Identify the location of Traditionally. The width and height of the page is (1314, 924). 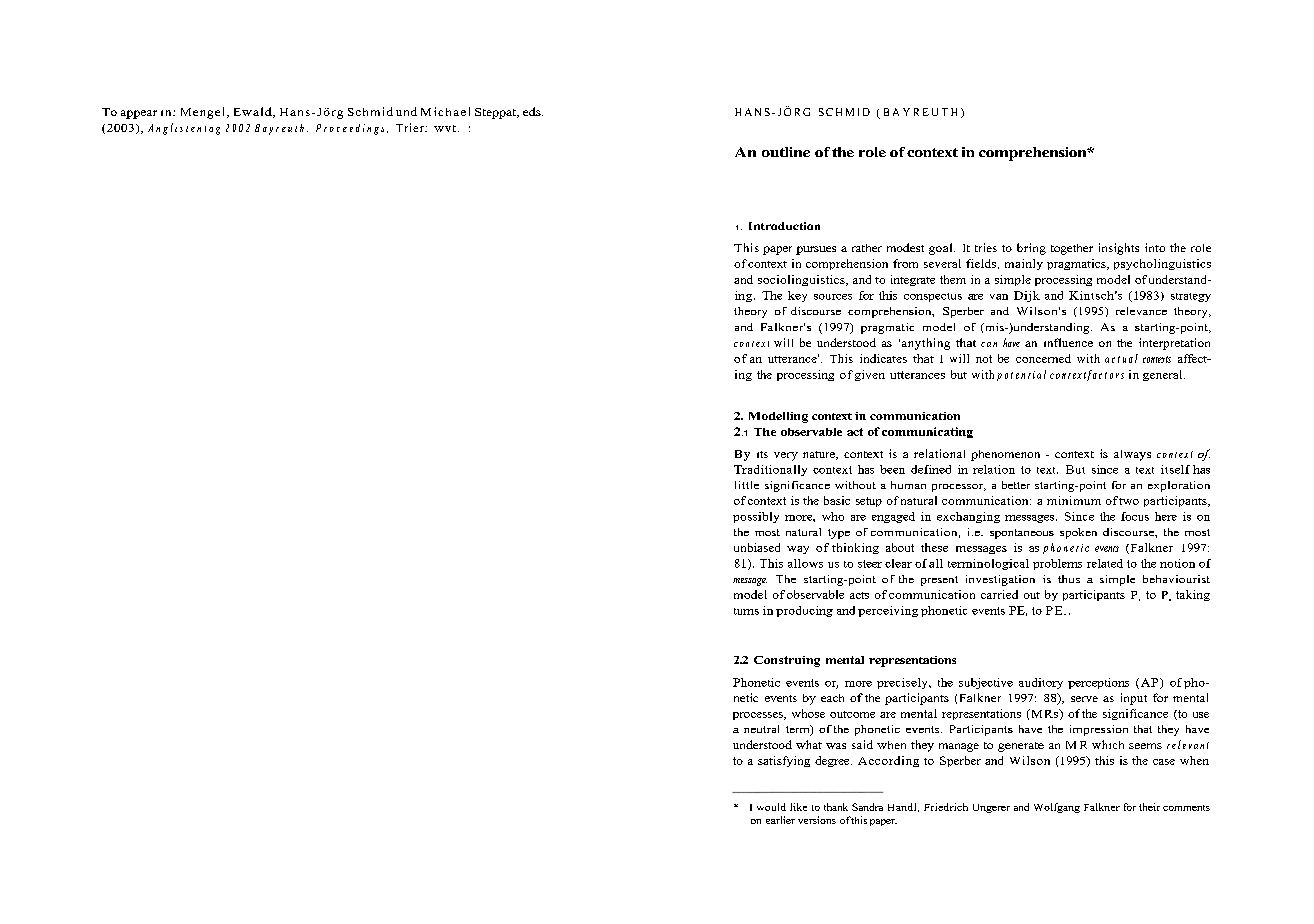
(770, 470).
